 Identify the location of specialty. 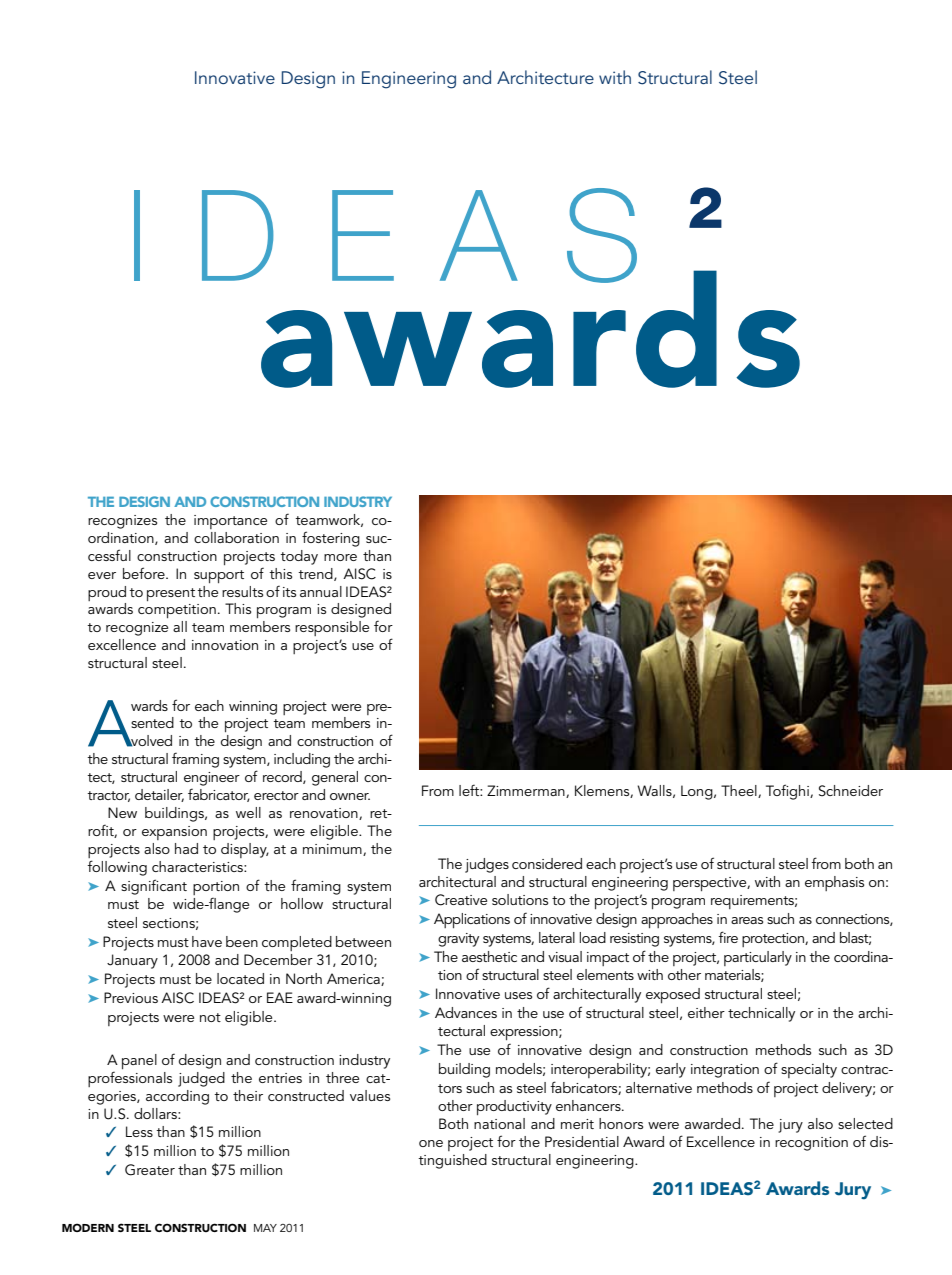
(809, 1070).
